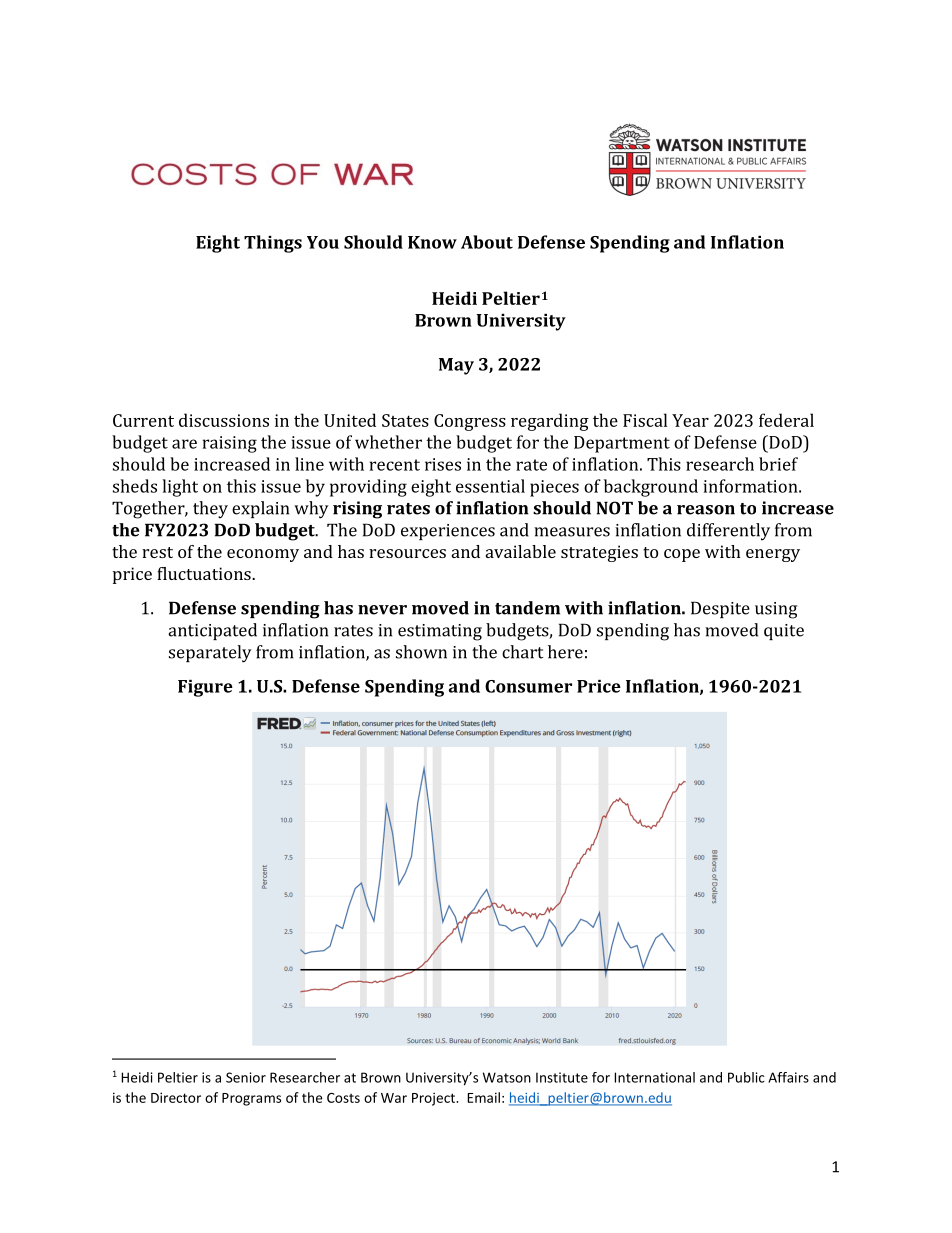 The image size is (952, 1233). Describe the element at coordinates (706, 510) in the page. I see `reason` at that location.
